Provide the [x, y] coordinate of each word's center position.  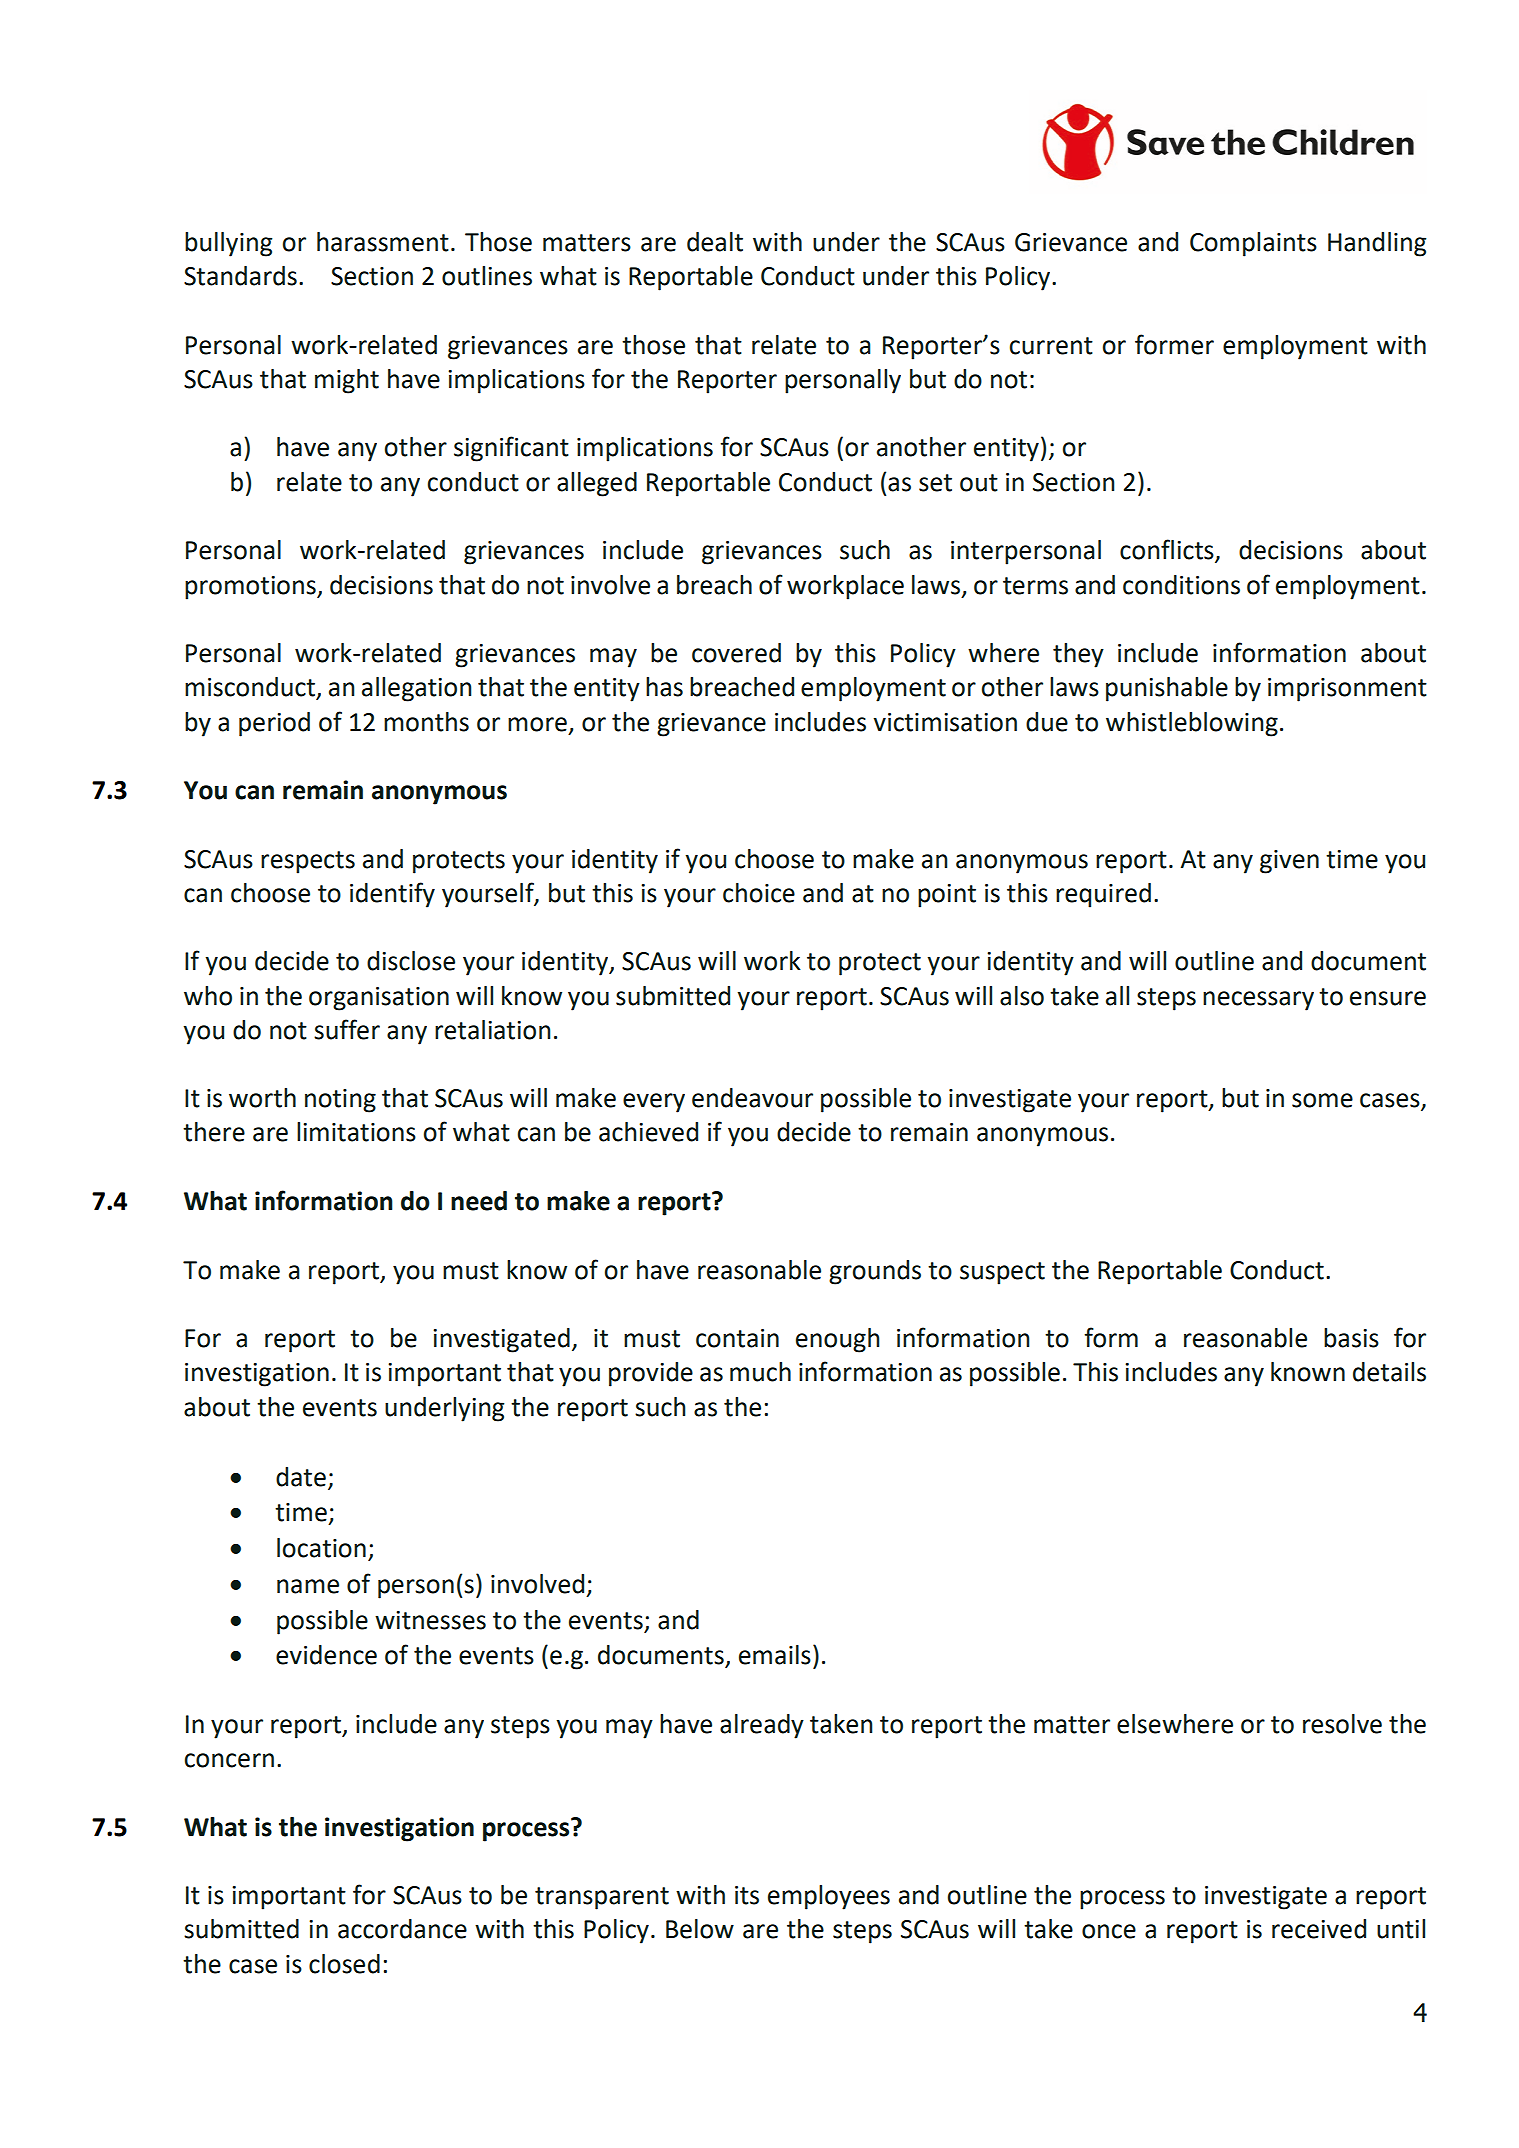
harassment [383, 242]
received [1319, 1929]
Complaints [1253, 244]
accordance [402, 1929]
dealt [715, 242]
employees [829, 1897]
